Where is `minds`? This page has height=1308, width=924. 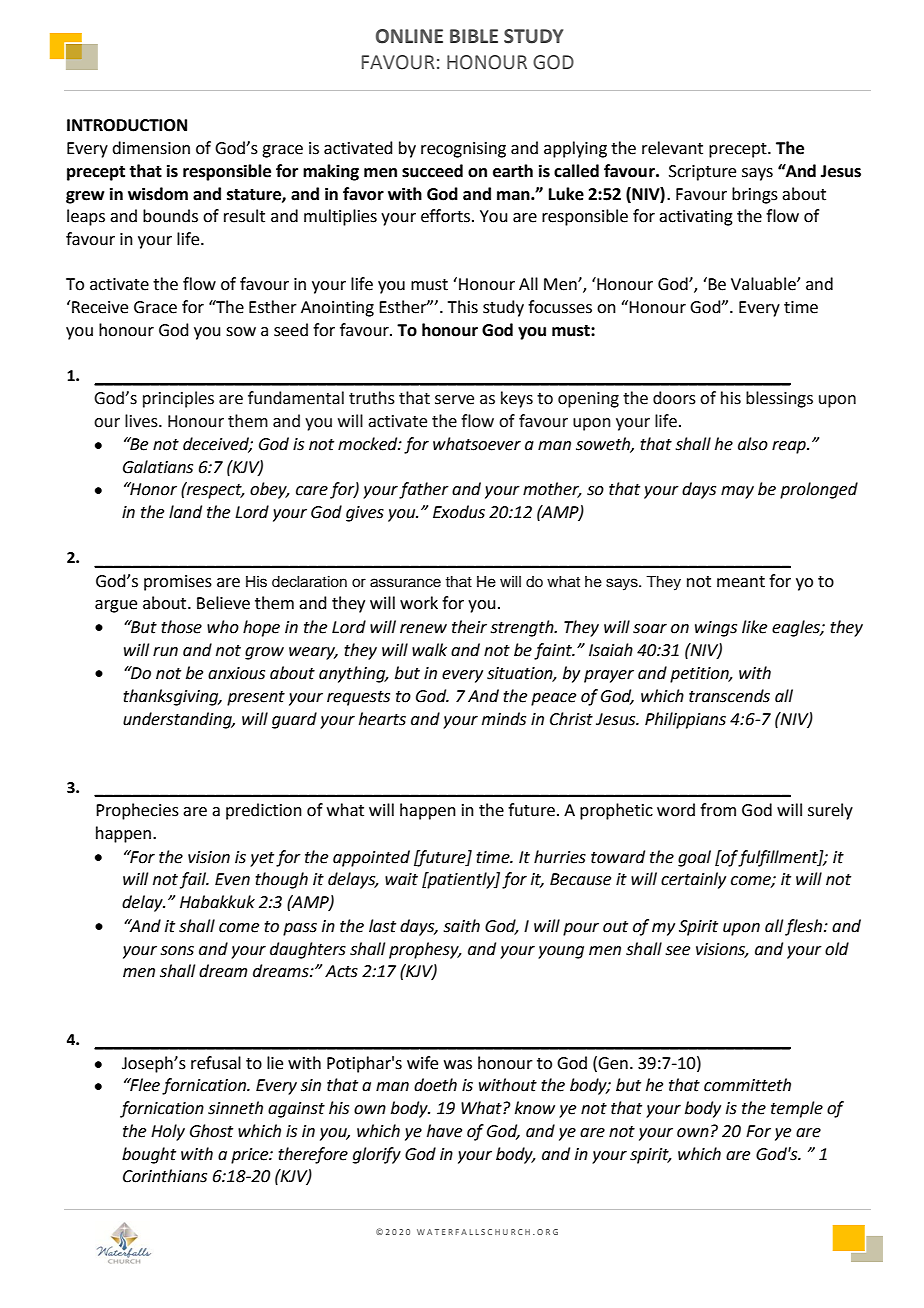 minds is located at coordinates (504, 719).
